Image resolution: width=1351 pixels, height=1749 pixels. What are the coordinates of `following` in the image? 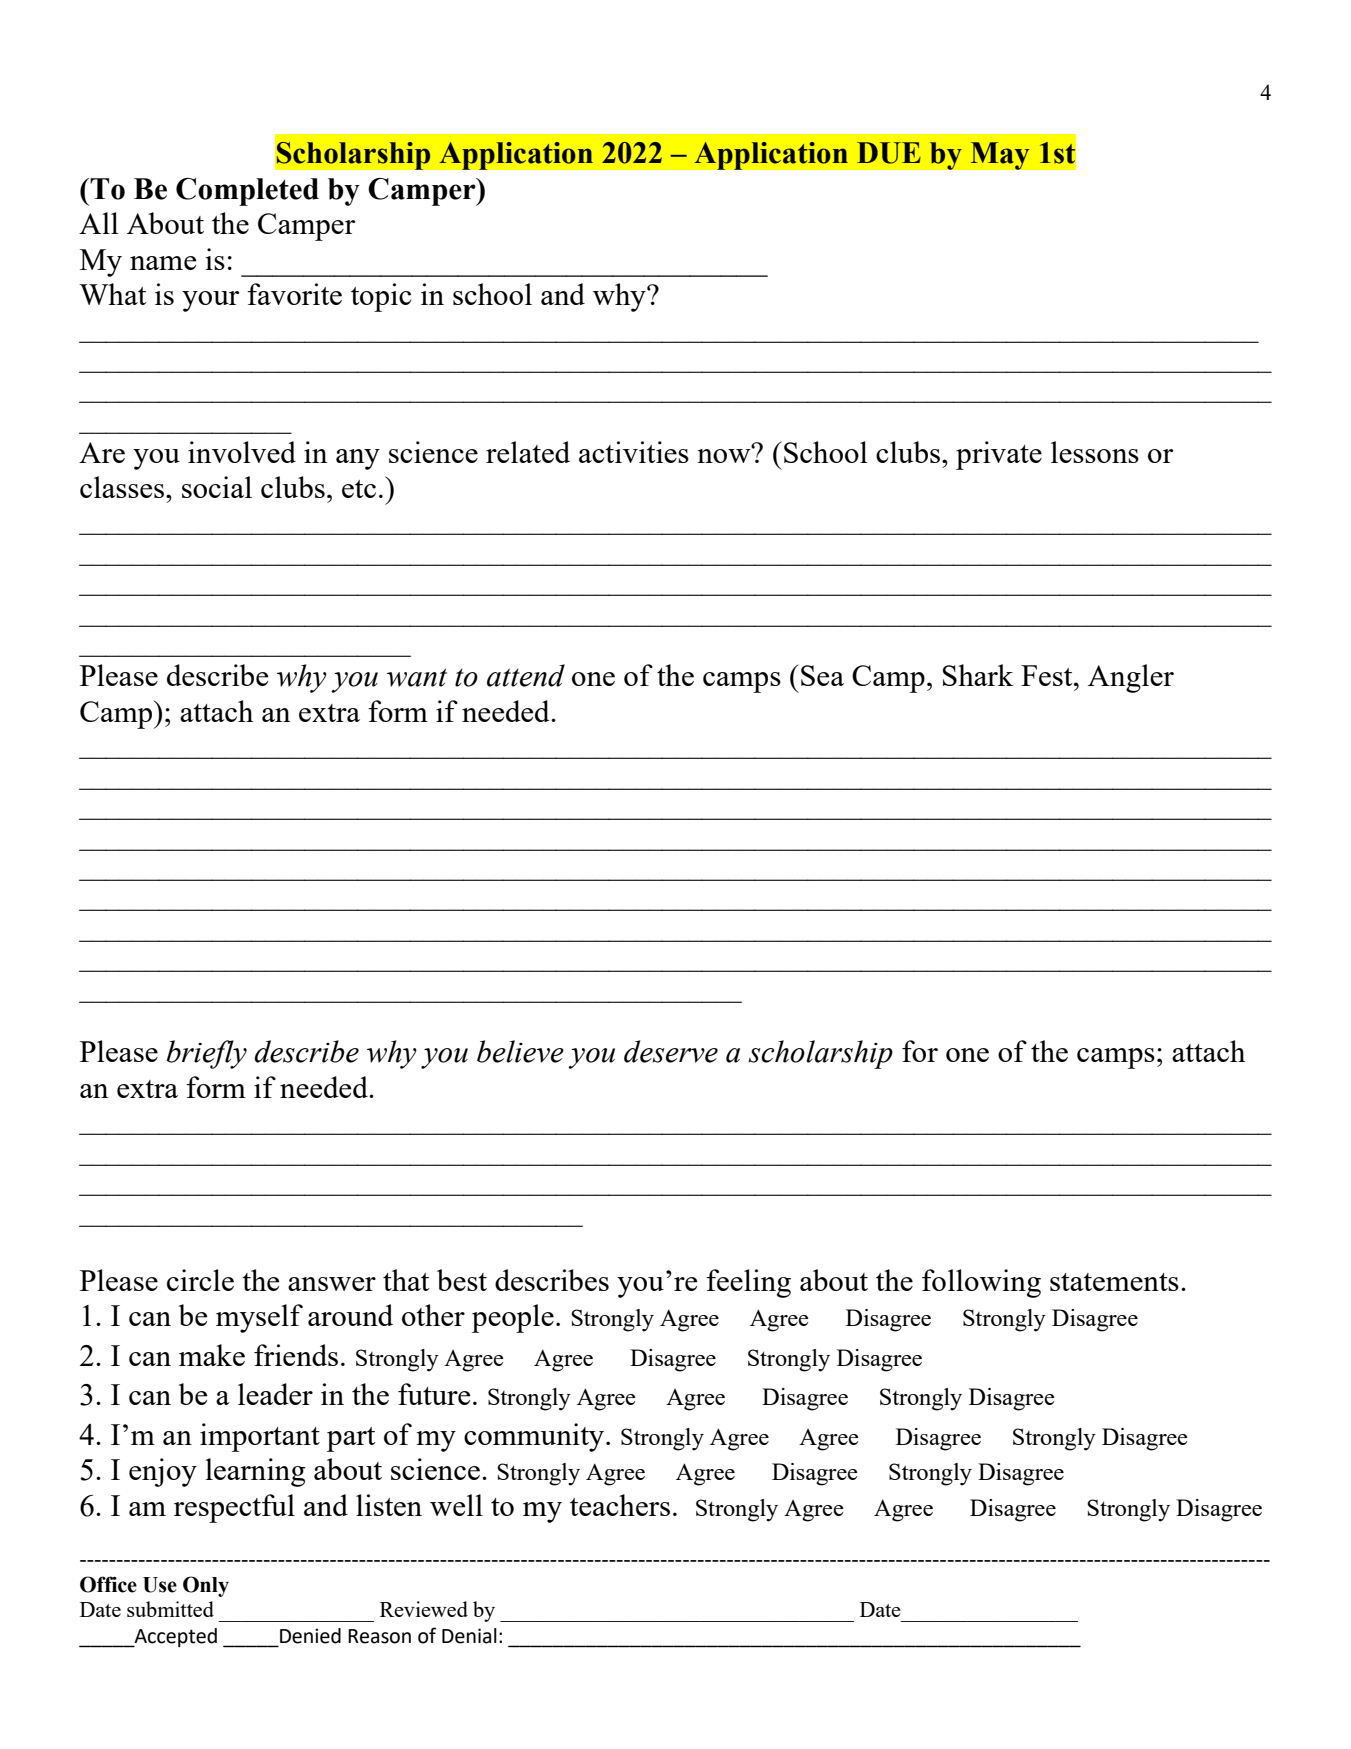 It's located at (981, 1283).
